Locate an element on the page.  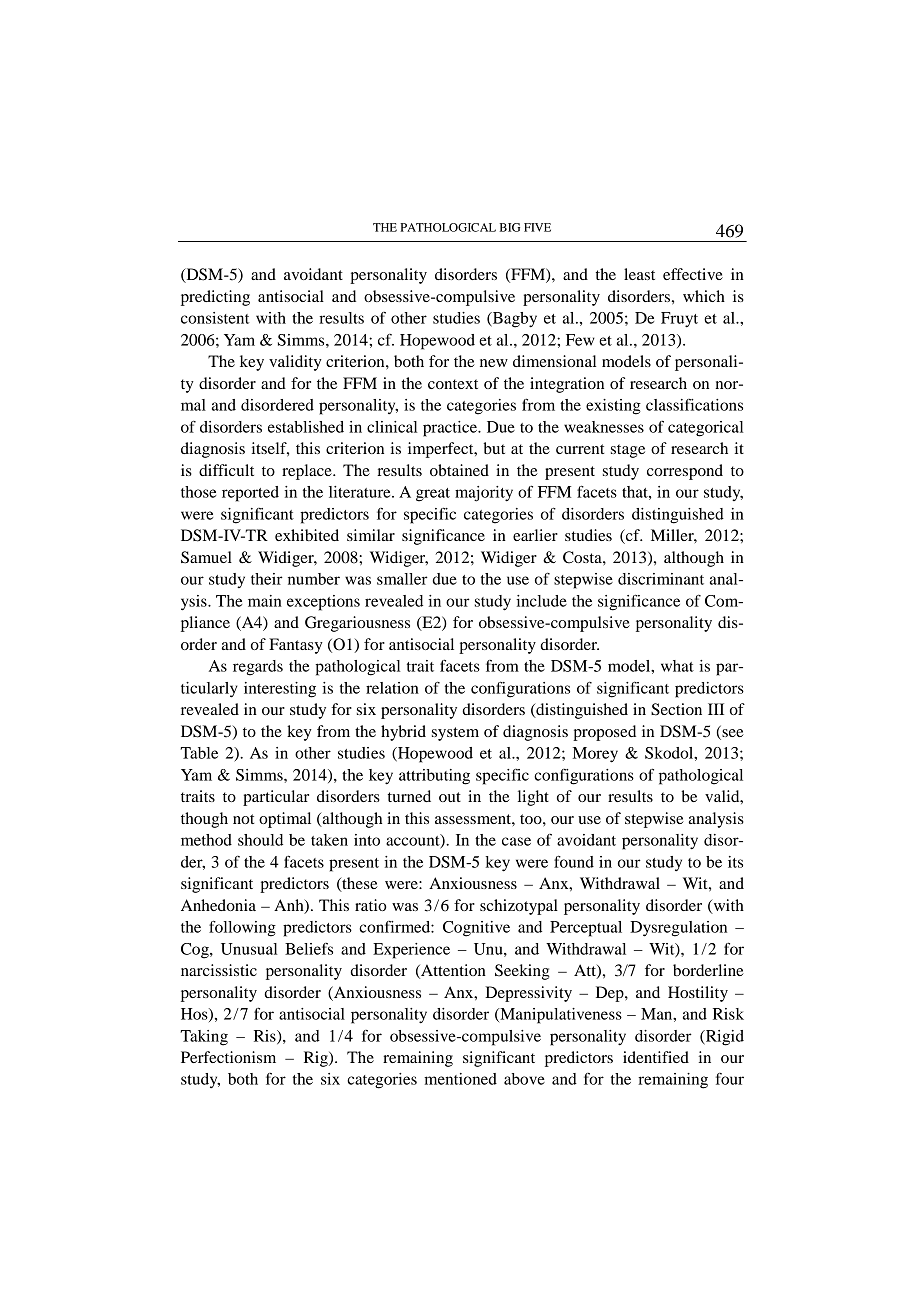
Morey is located at coordinates (595, 755).
